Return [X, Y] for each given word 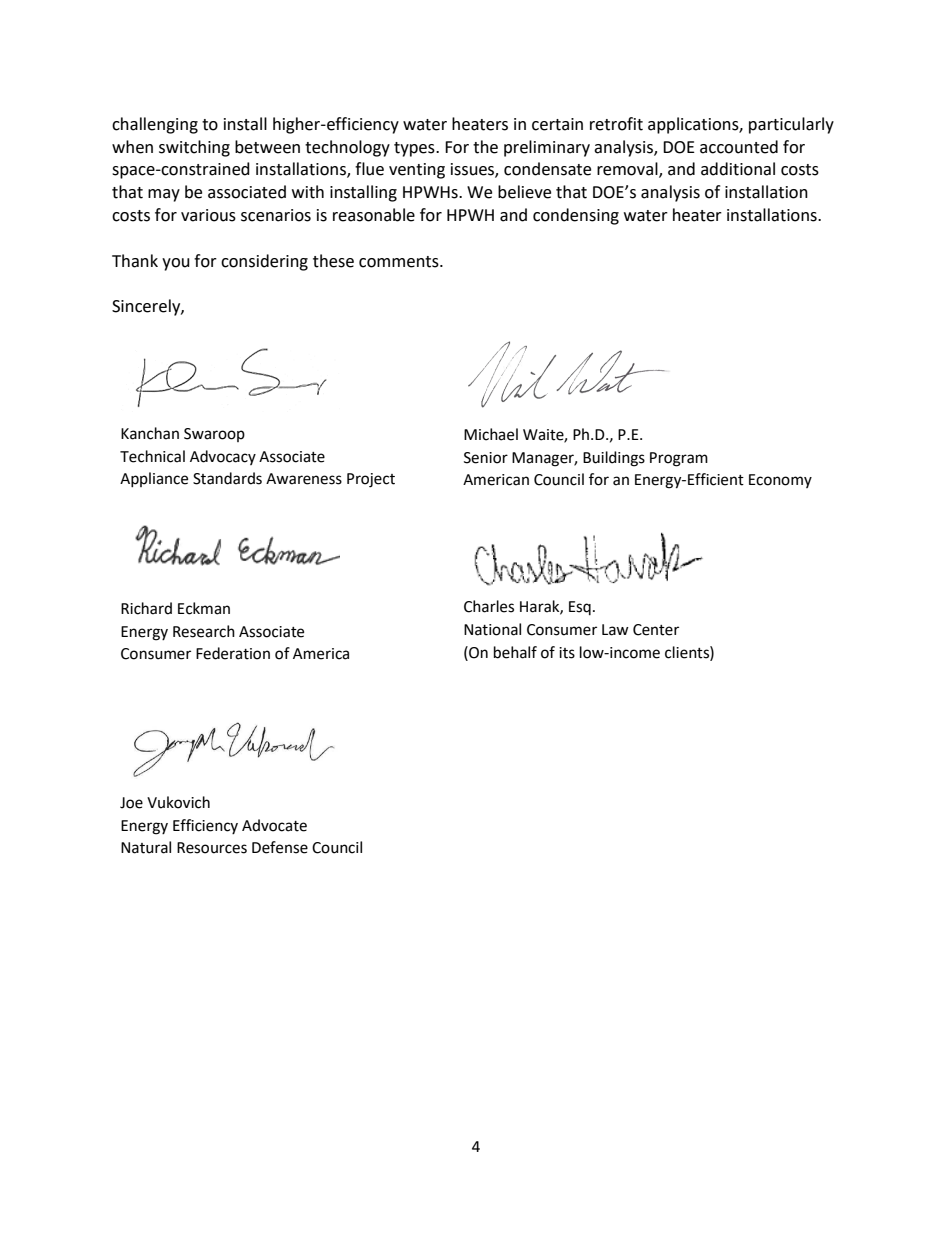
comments [400, 262]
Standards [227, 478]
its [567, 653]
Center [656, 630]
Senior [486, 458]
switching [194, 148]
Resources [212, 848]
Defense [280, 847]
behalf [515, 652]
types [415, 149]
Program [679, 459]
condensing [576, 216]
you [176, 264]
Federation [233, 653]
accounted [739, 147]
